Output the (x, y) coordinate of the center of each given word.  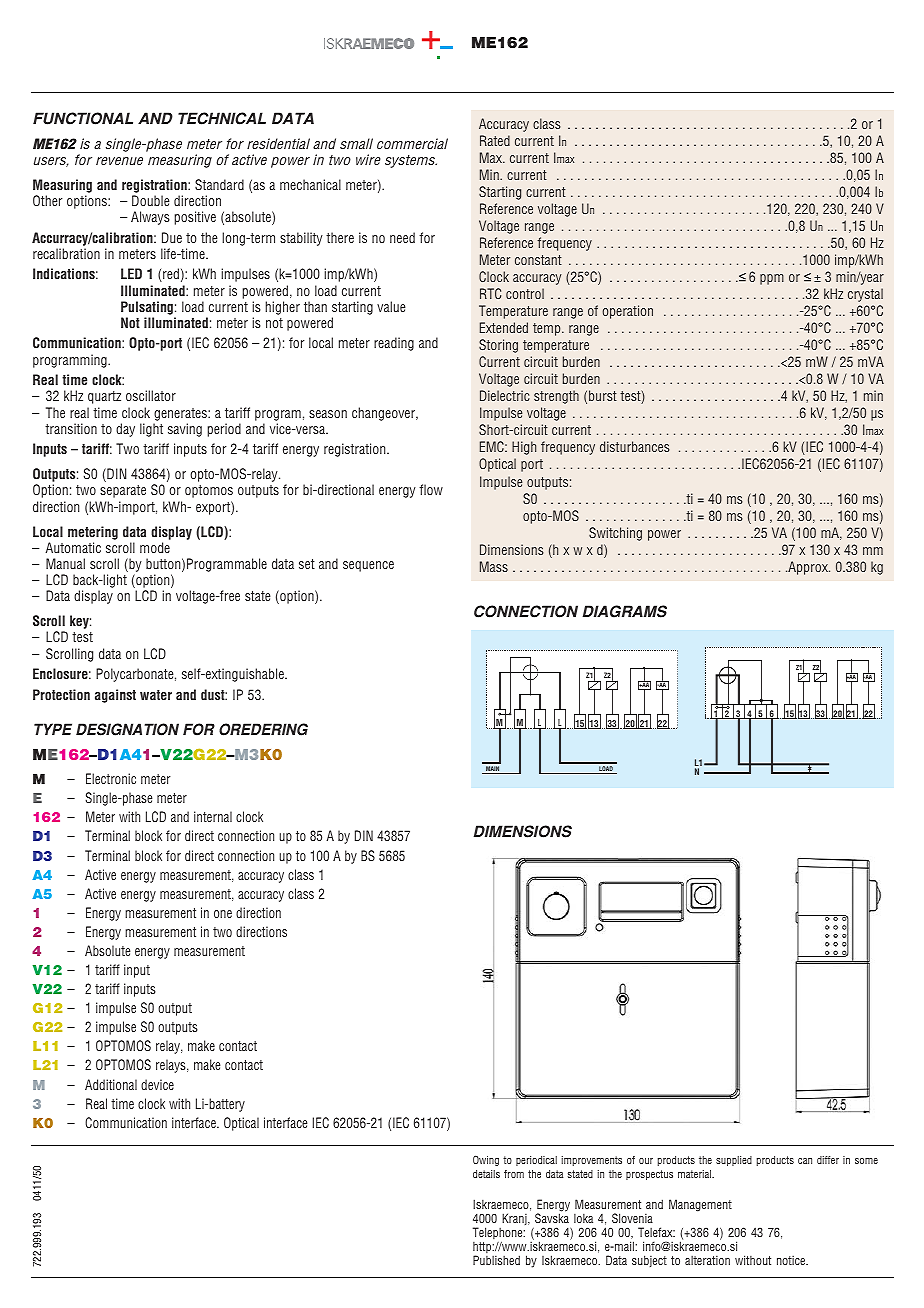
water (156, 695)
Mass (494, 566)
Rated (495, 140)
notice (792, 1260)
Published (496, 1260)
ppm (772, 279)
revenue (119, 161)
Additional (111, 1084)
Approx (808, 568)
